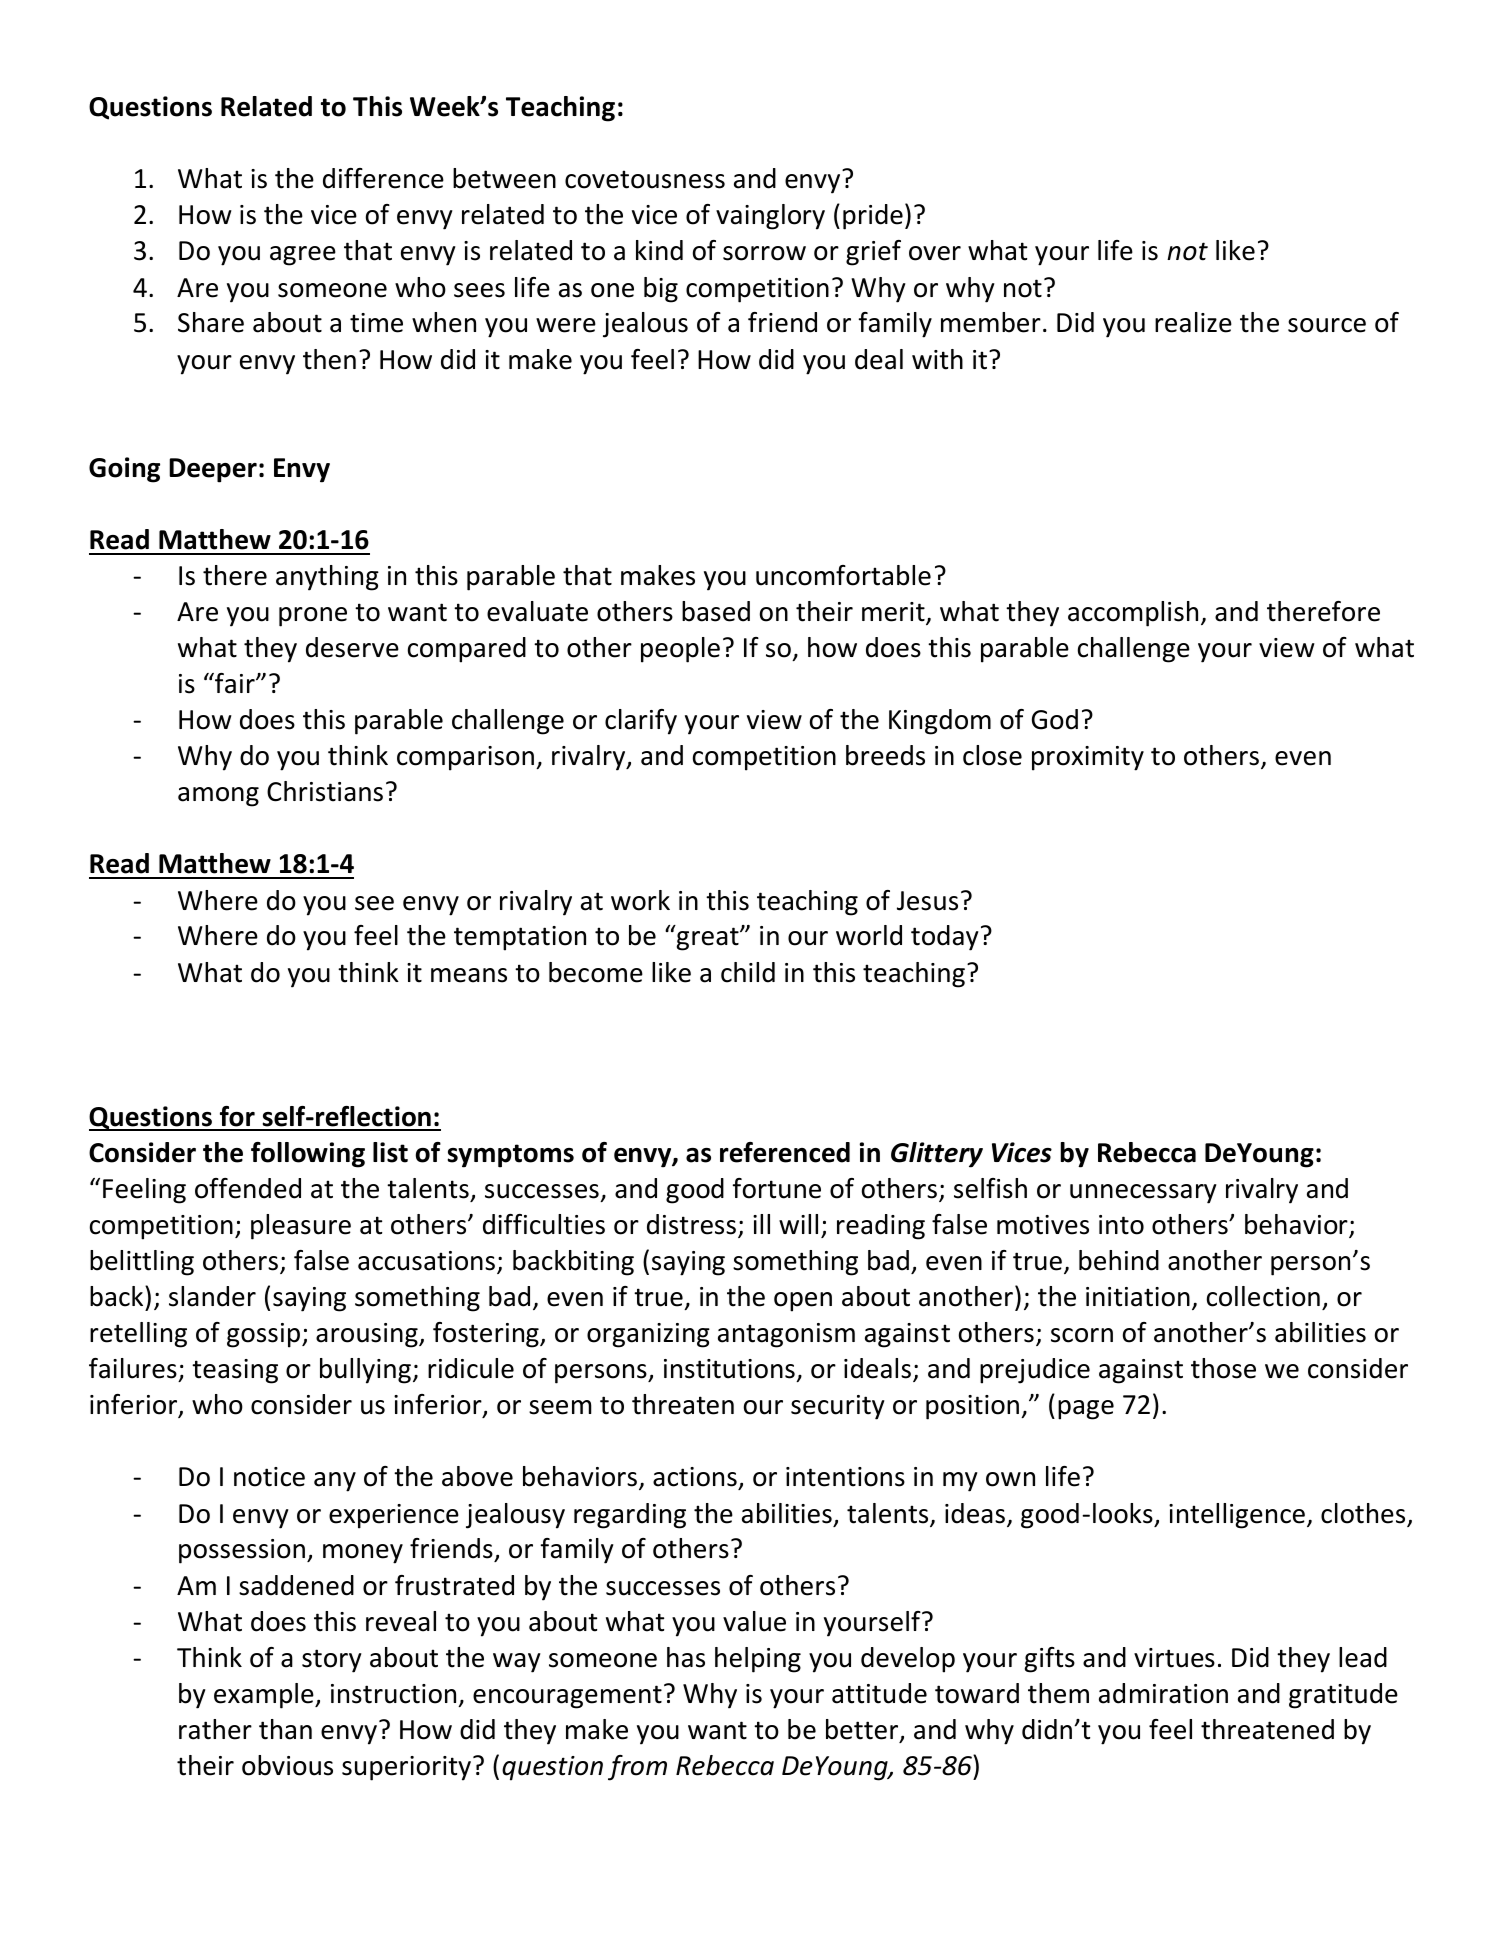 The height and width of the screenshot is (1949, 1506). I want to click on helping, so click(758, 1660).
